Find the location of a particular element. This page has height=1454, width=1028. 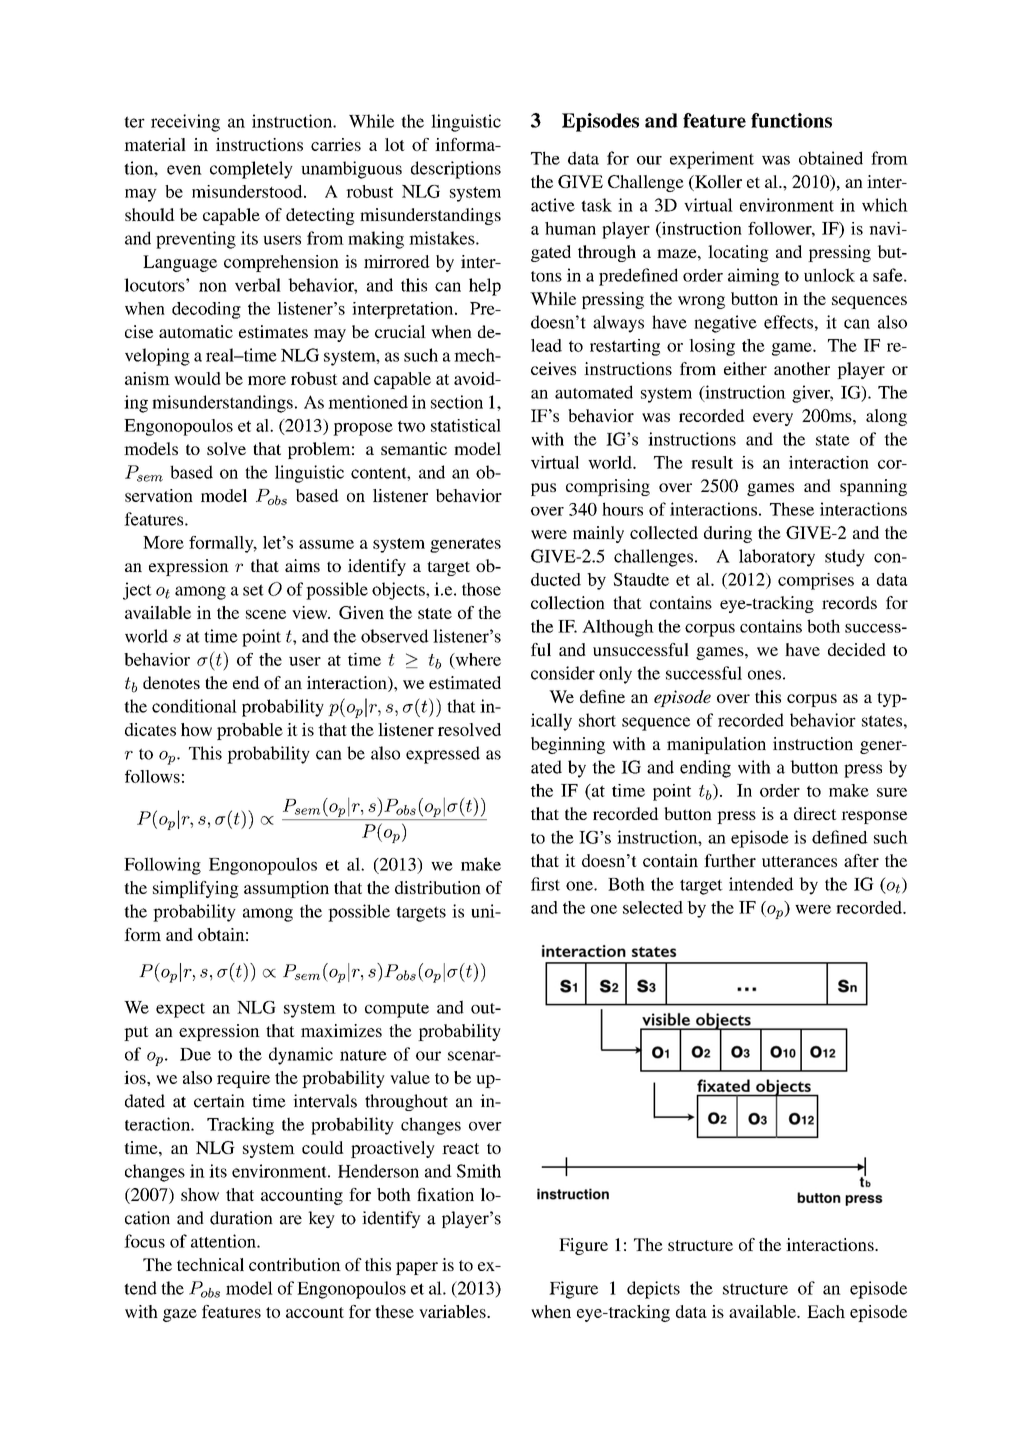

set is located at coordinates (253, 590).
